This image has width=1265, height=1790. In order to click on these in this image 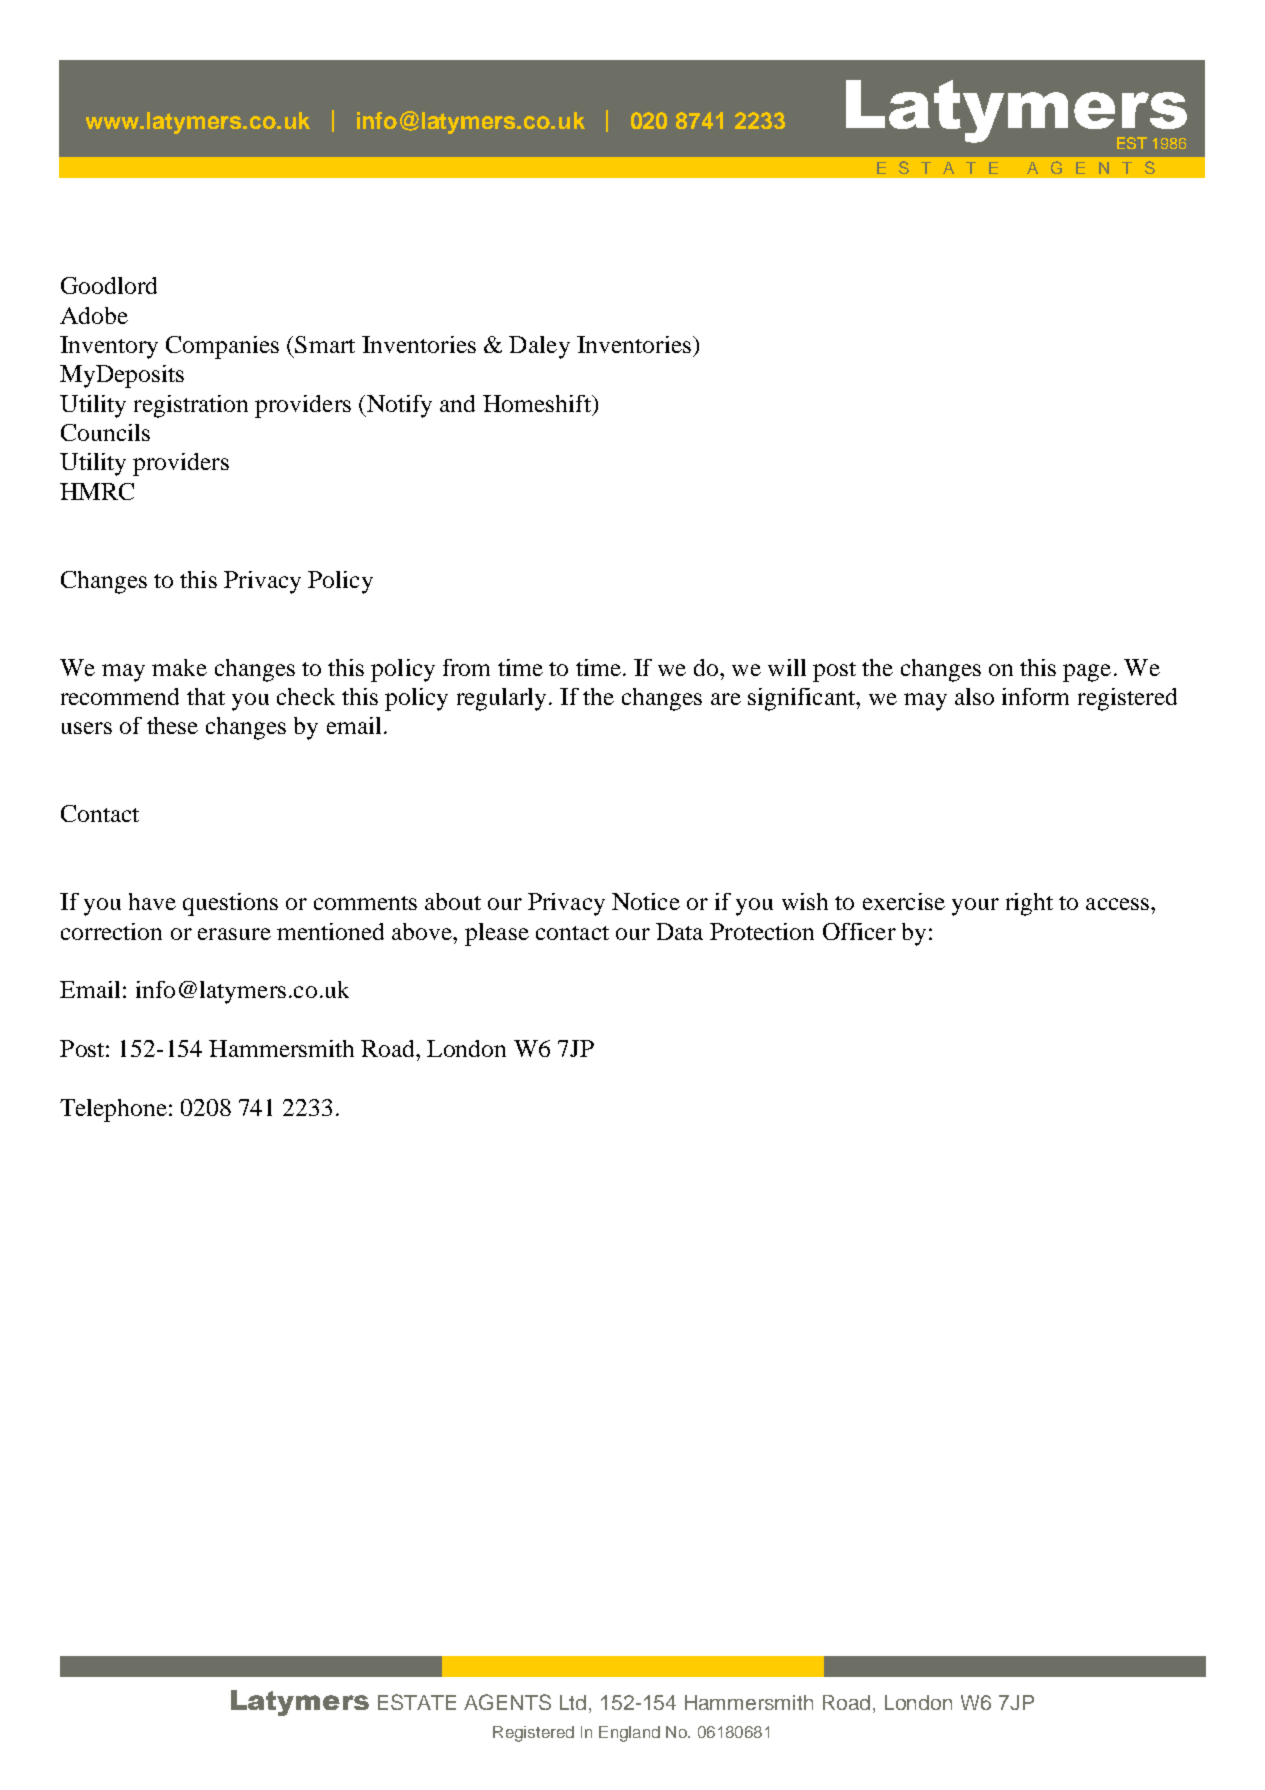, I will do `click(172, 725)`.
